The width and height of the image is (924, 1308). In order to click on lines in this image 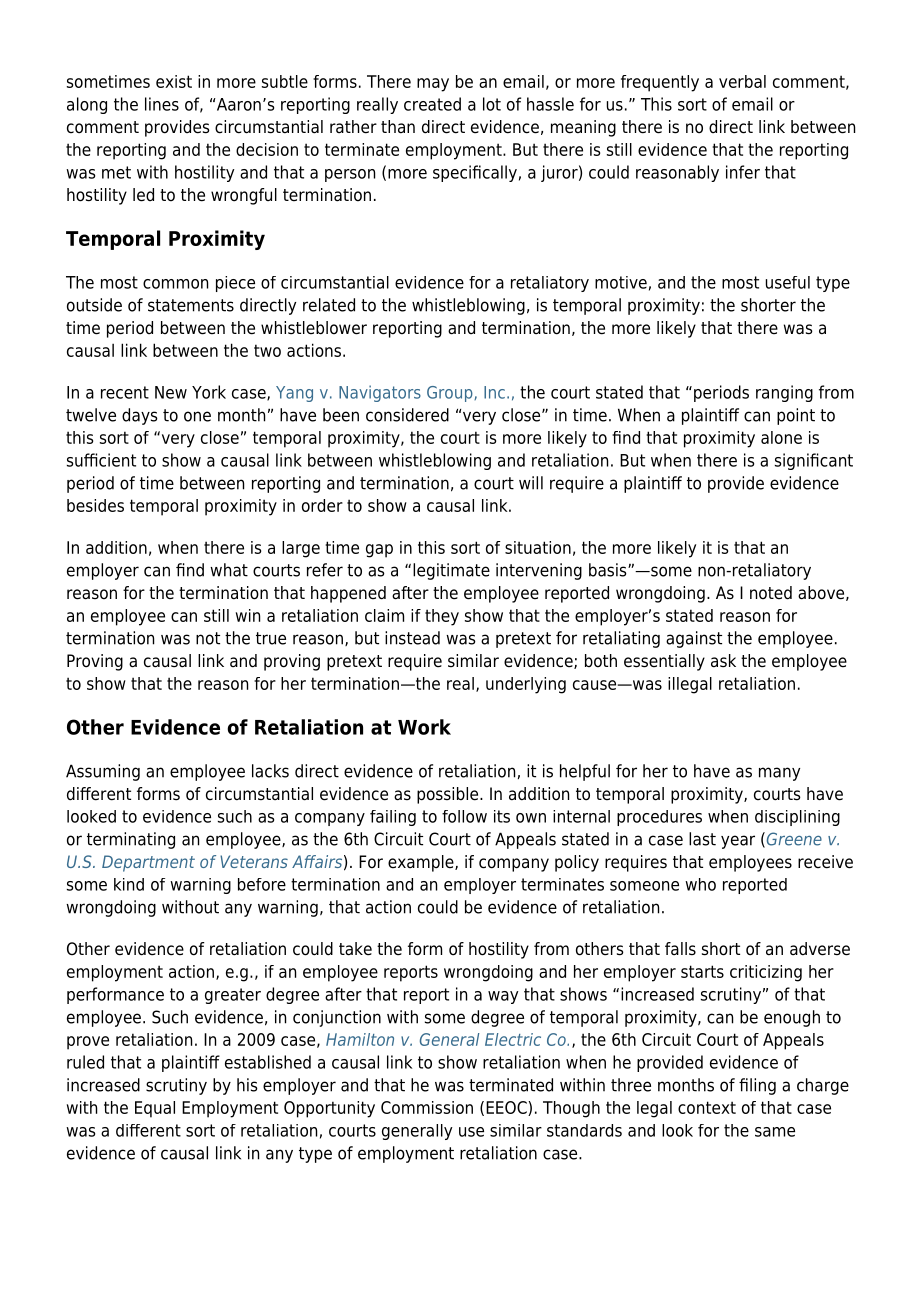, I will do `click(162, 104)`.
